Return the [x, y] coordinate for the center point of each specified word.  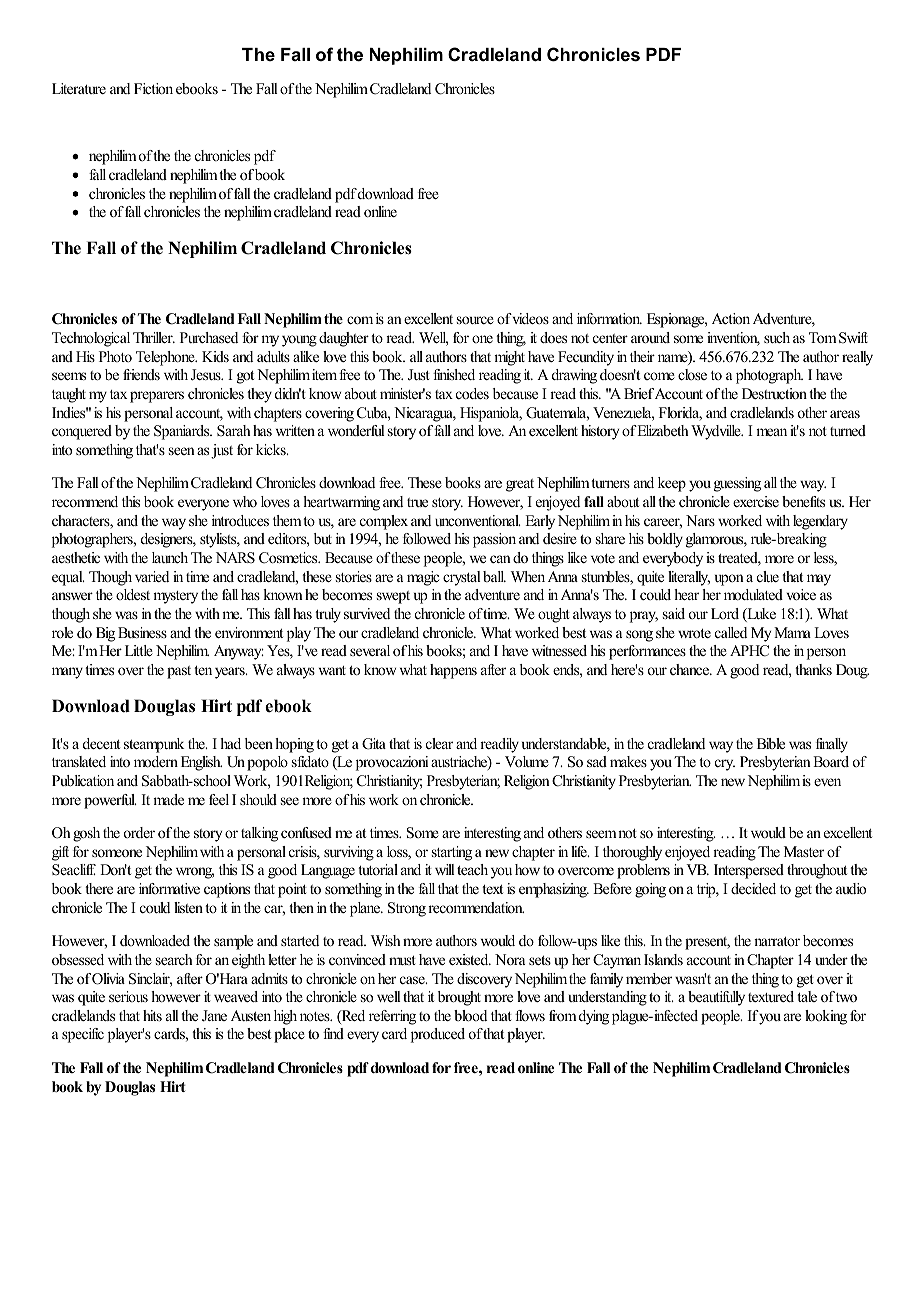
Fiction [153, 88]
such [777, 337]
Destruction [776, 393]
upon [729, 580]
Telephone [166, 358]
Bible [771, 743]
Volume [527, 761]
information [609, 318]
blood [470, 1015]
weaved [236, 996]
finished [454, 374]
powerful [110, 801]
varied [152, 576]
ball [494, 576]
